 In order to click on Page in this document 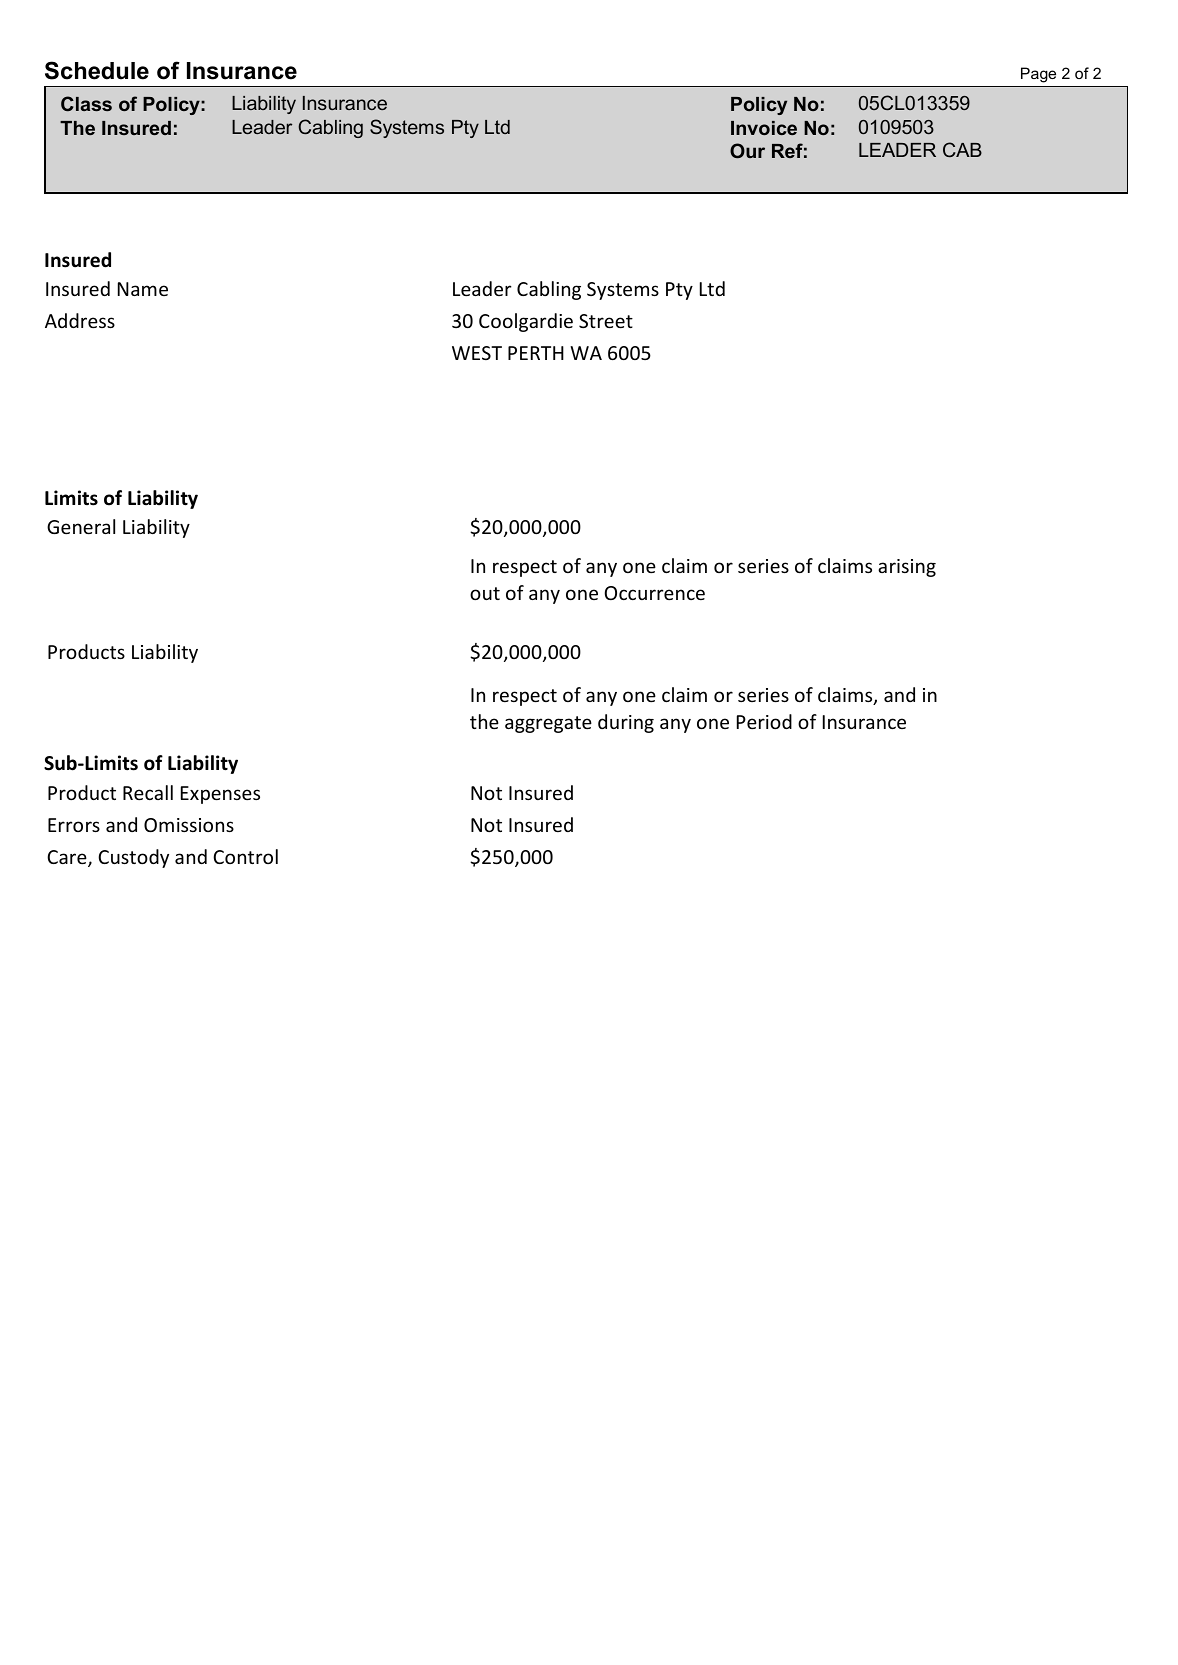, I will do `click(1038, 75)`.
